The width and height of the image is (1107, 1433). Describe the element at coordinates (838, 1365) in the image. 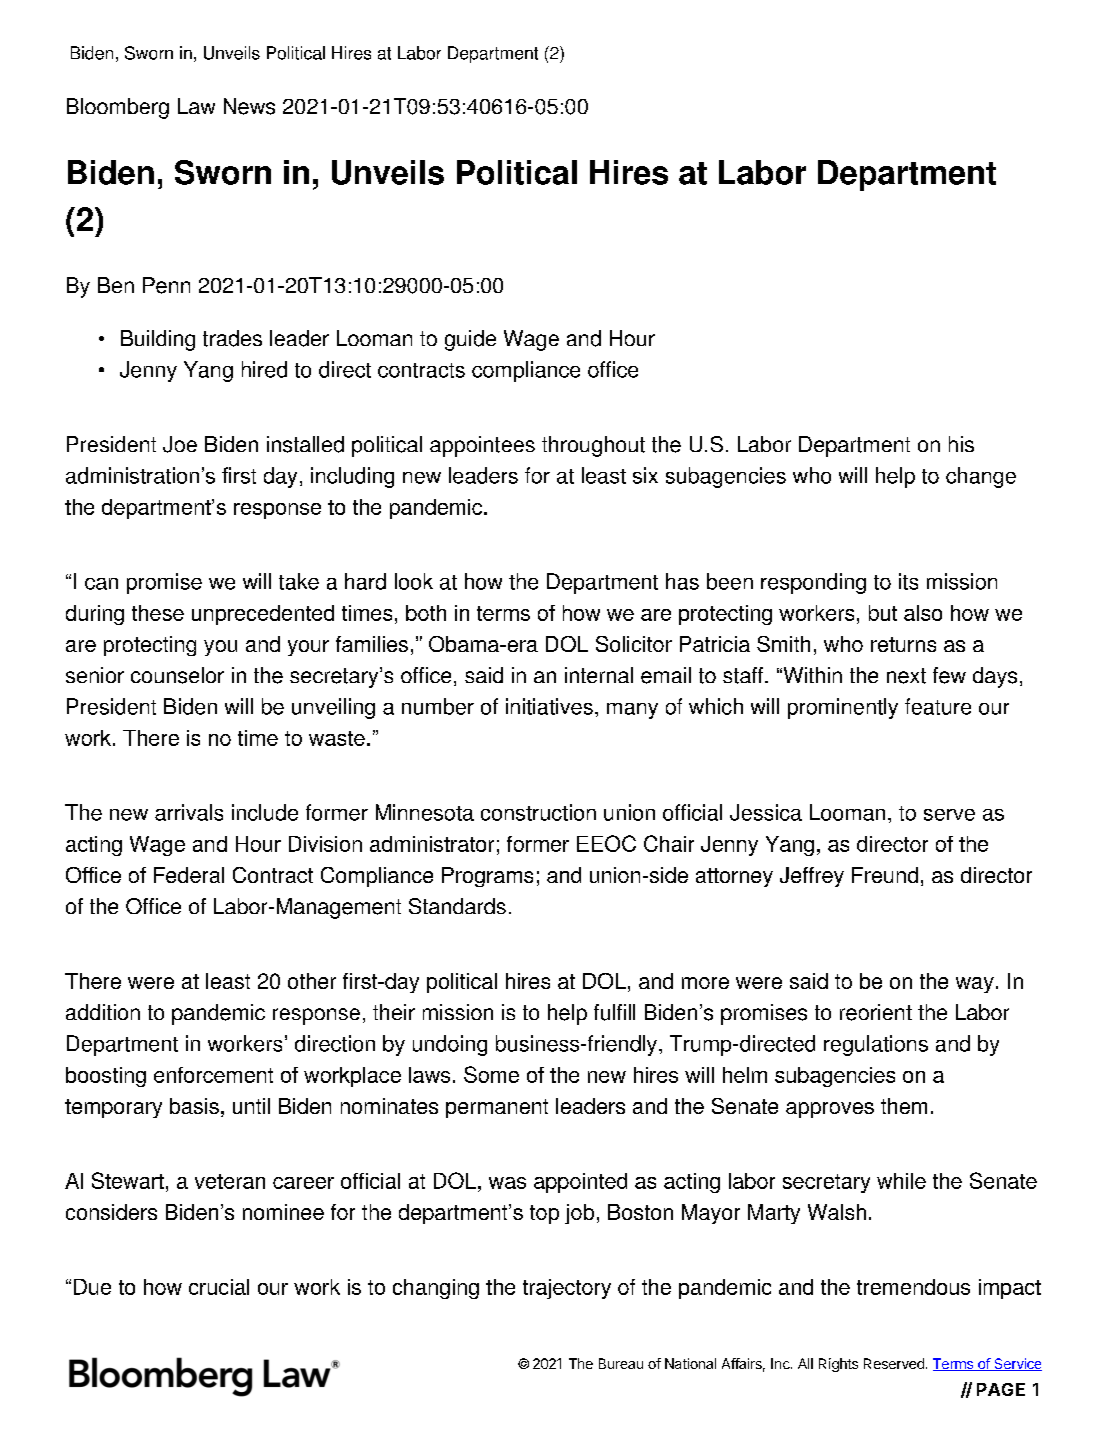

I see `Rights` at that location.
